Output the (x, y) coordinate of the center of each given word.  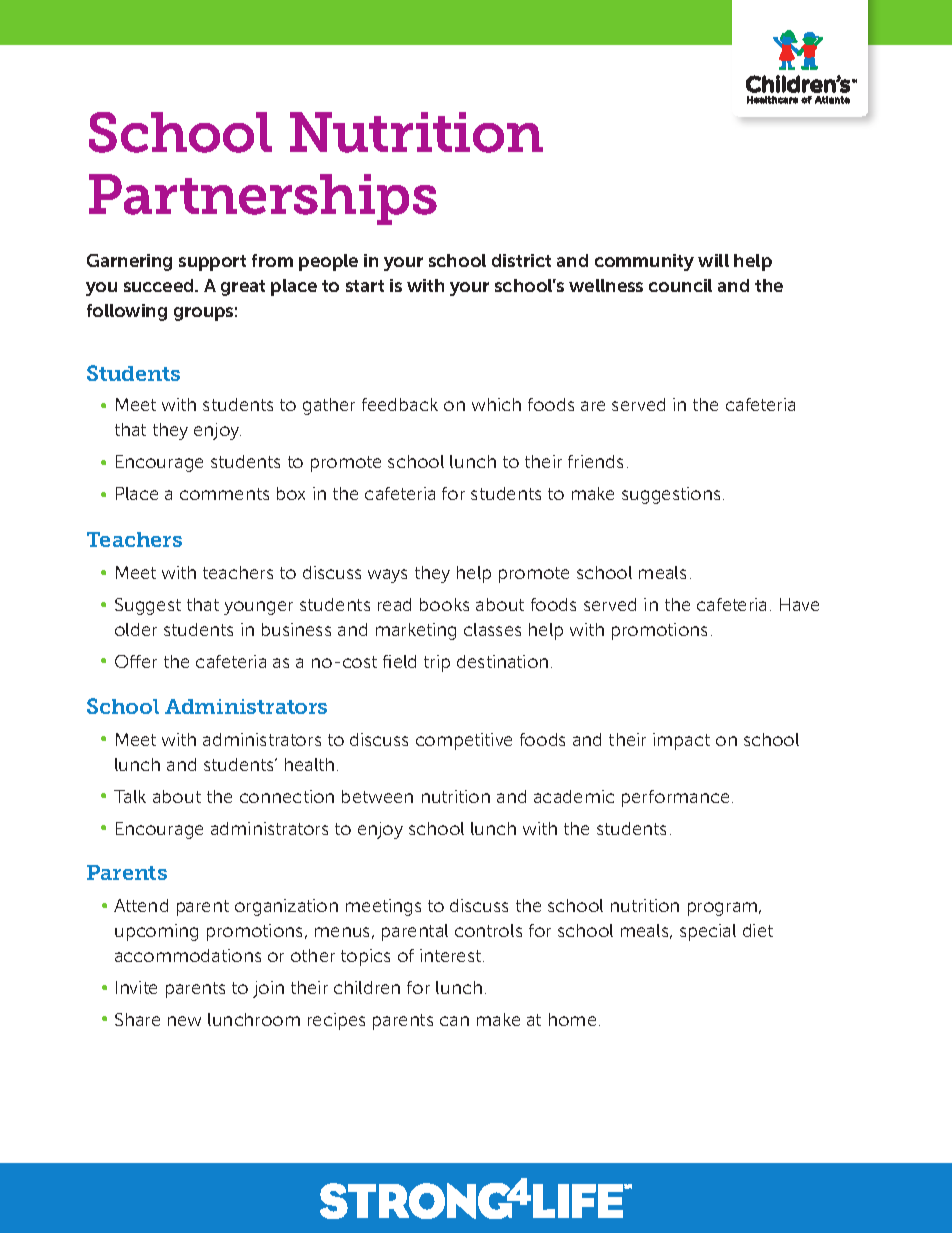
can (454, 1021)
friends (595, 461)
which (496, 404)
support (212, 263)
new (184, 1021)
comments (224, 494)
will (713, 260)
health (309, 764)
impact (681, 741)
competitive (464, 741)
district (521, 260)
